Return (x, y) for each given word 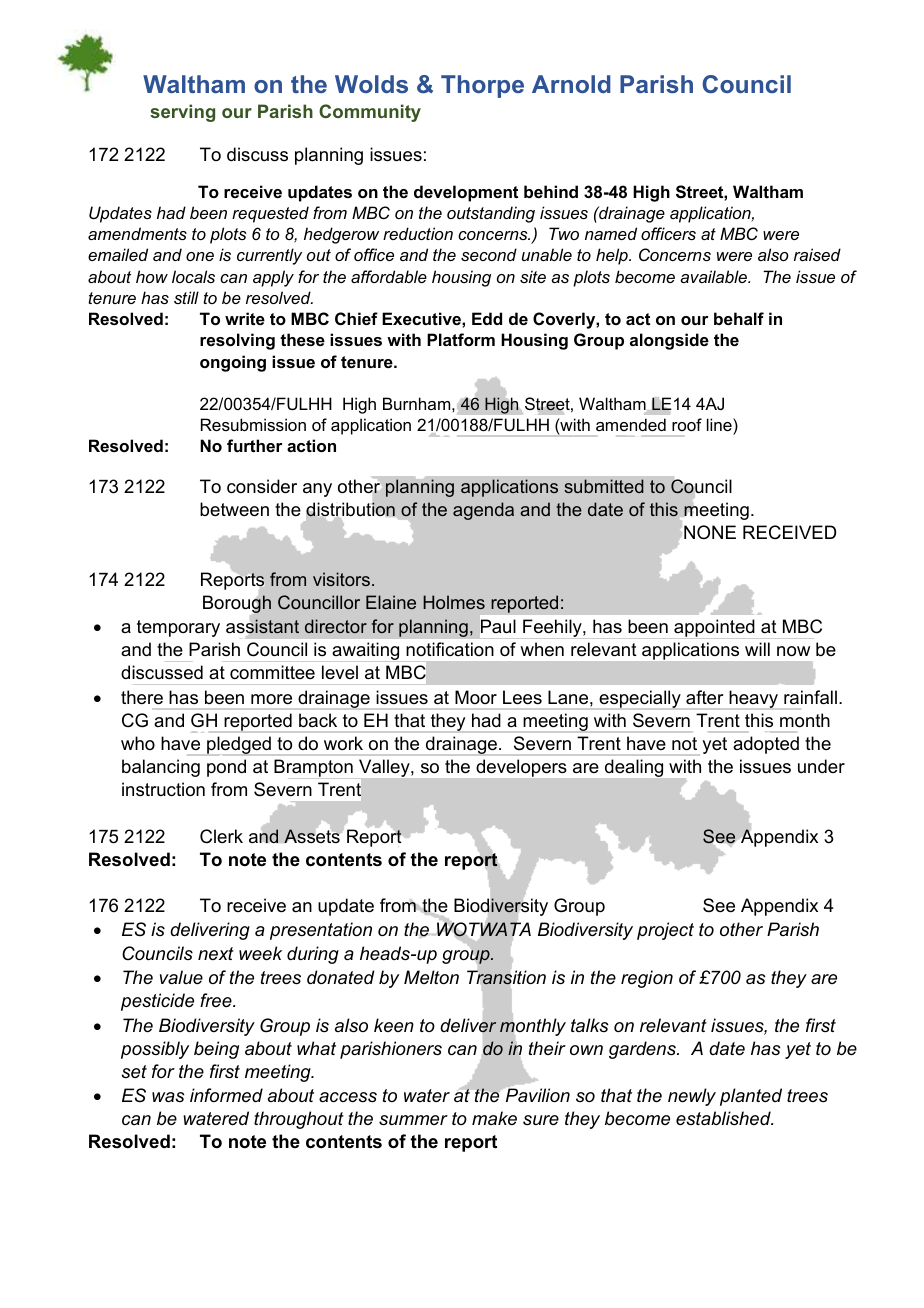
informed (226, 1095)
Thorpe (482, 86)
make (494, 1118)
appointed (714, 629)
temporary (178, 628)
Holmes (454, 602)
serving (182, 113)
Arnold (571, 84)
